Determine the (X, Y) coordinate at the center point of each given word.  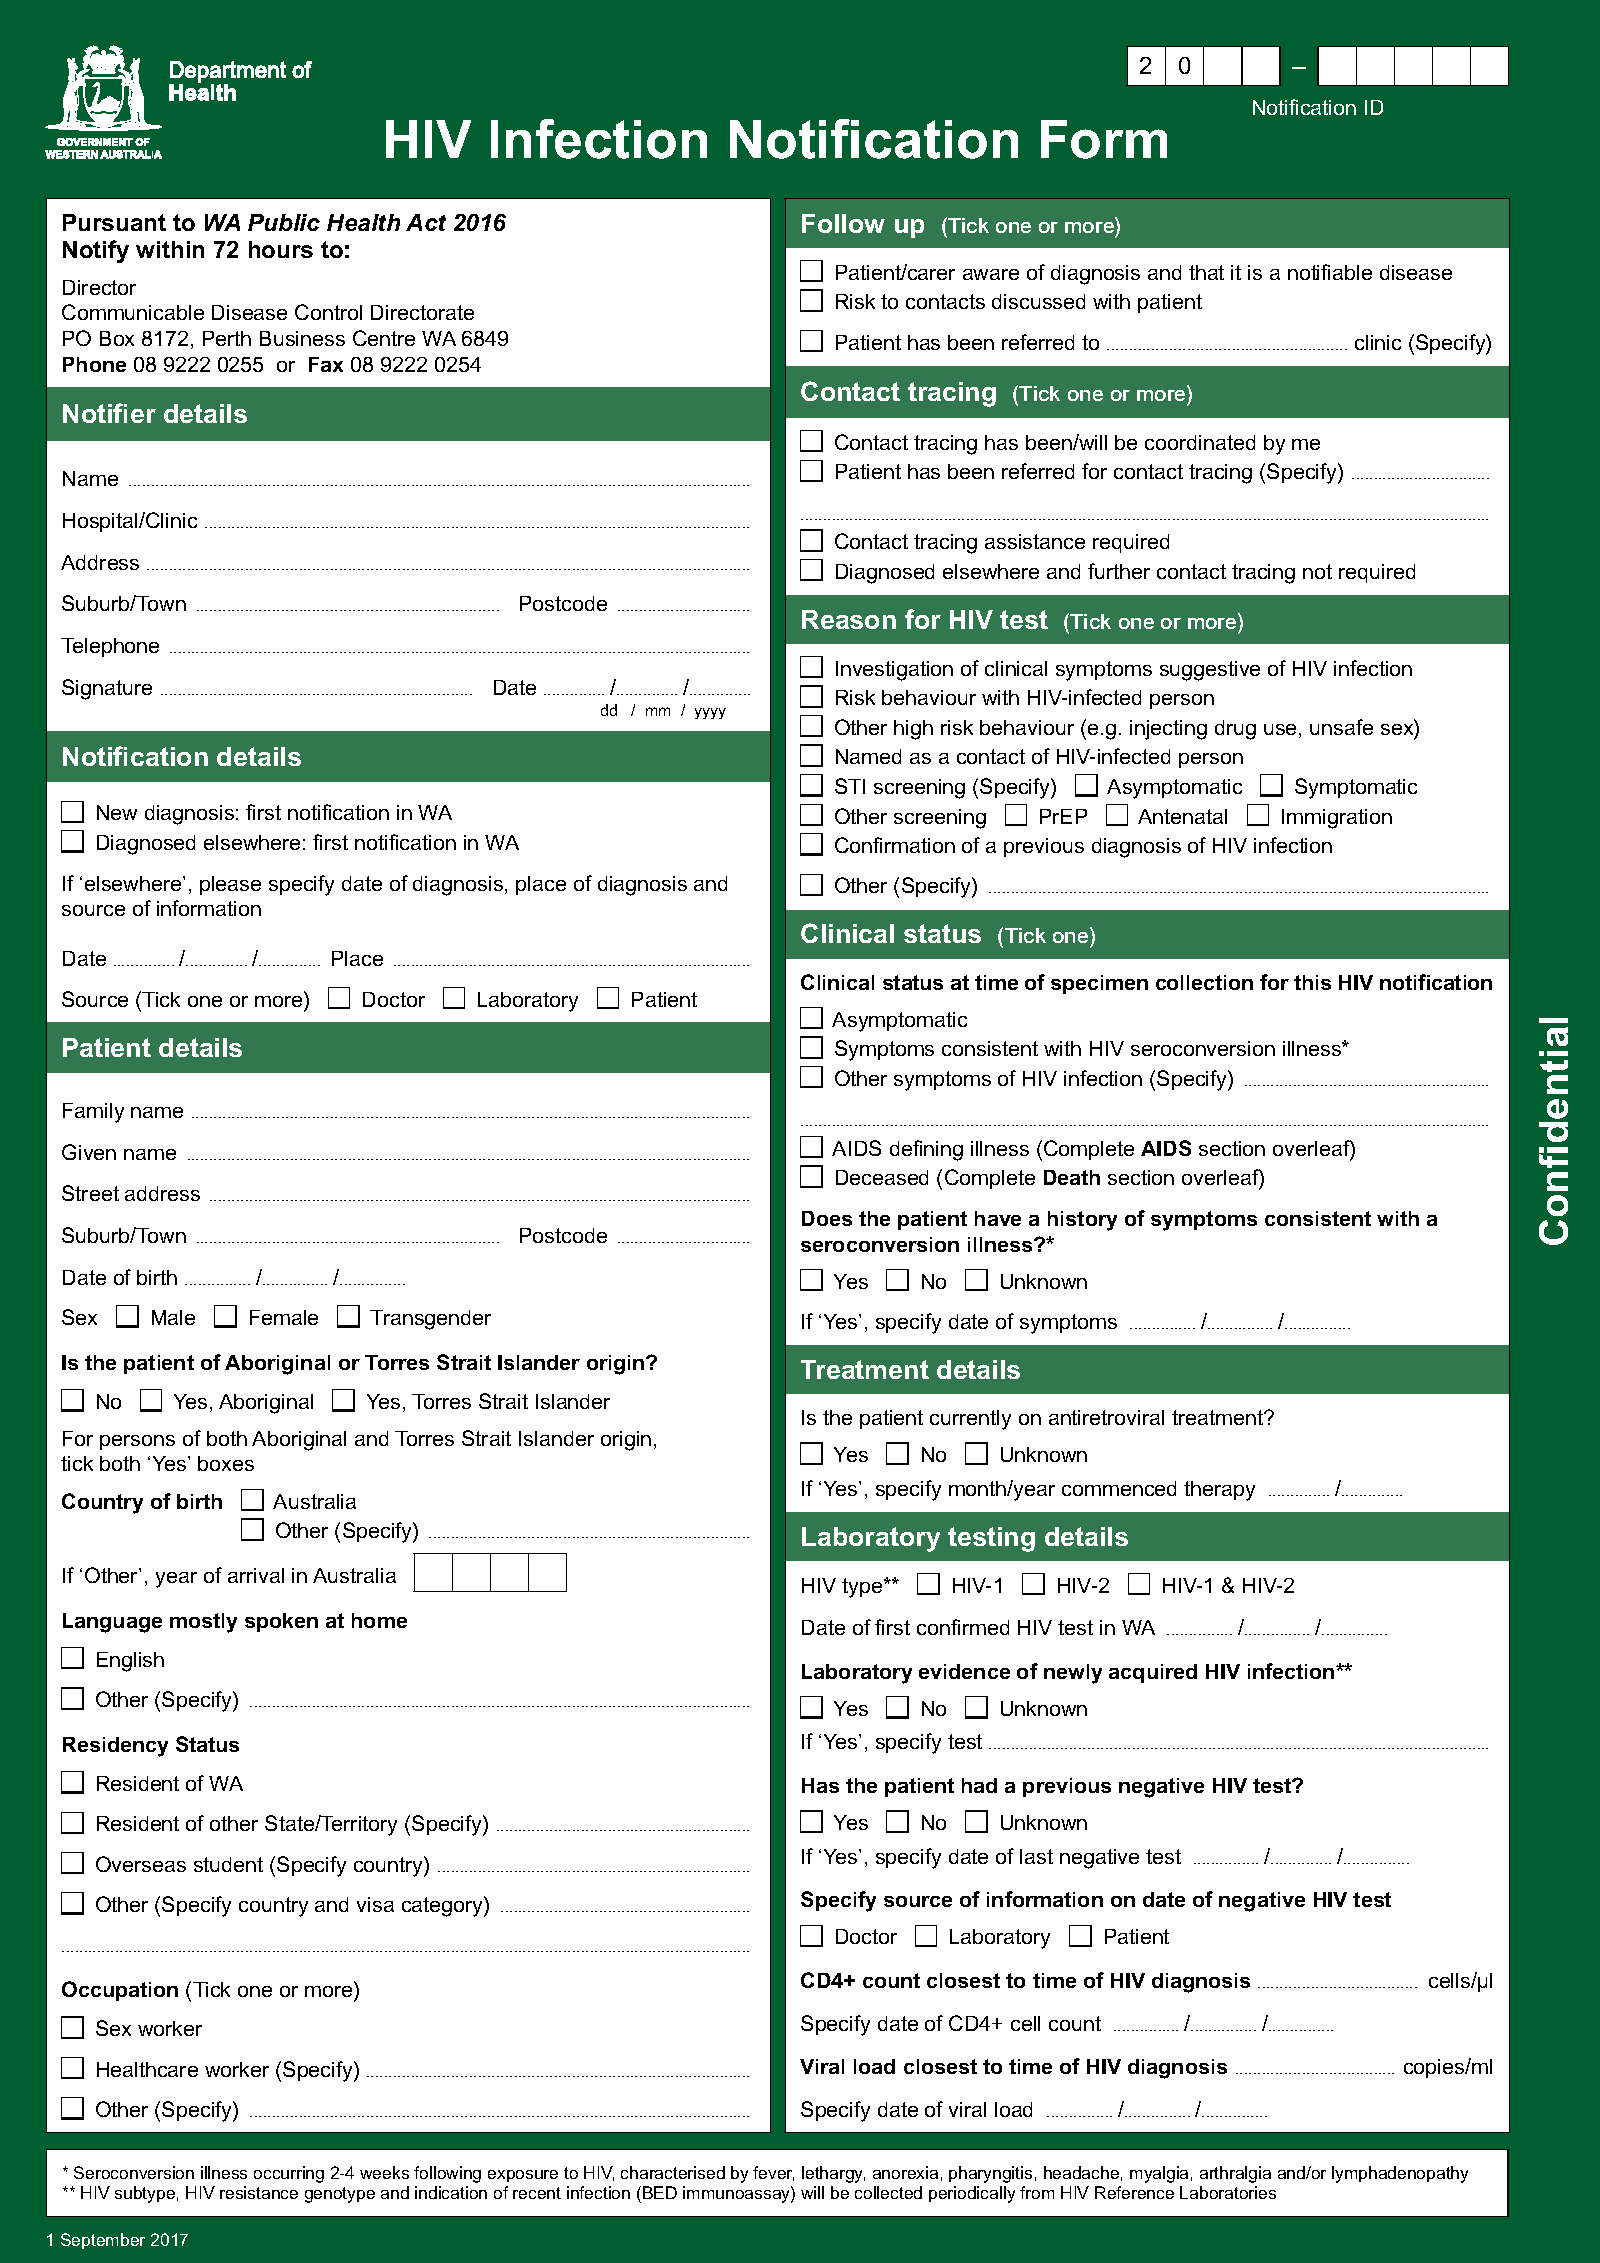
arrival (256, 1575)
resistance (259, 2192)
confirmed (963, 1627)
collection (1204, 982)
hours (281, 249)
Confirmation (895, 845)
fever (773, 2173)
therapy (1219, 1491)
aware (991, 274)
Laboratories (1228, 2192)
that (1206, 272)
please (230, 885)
